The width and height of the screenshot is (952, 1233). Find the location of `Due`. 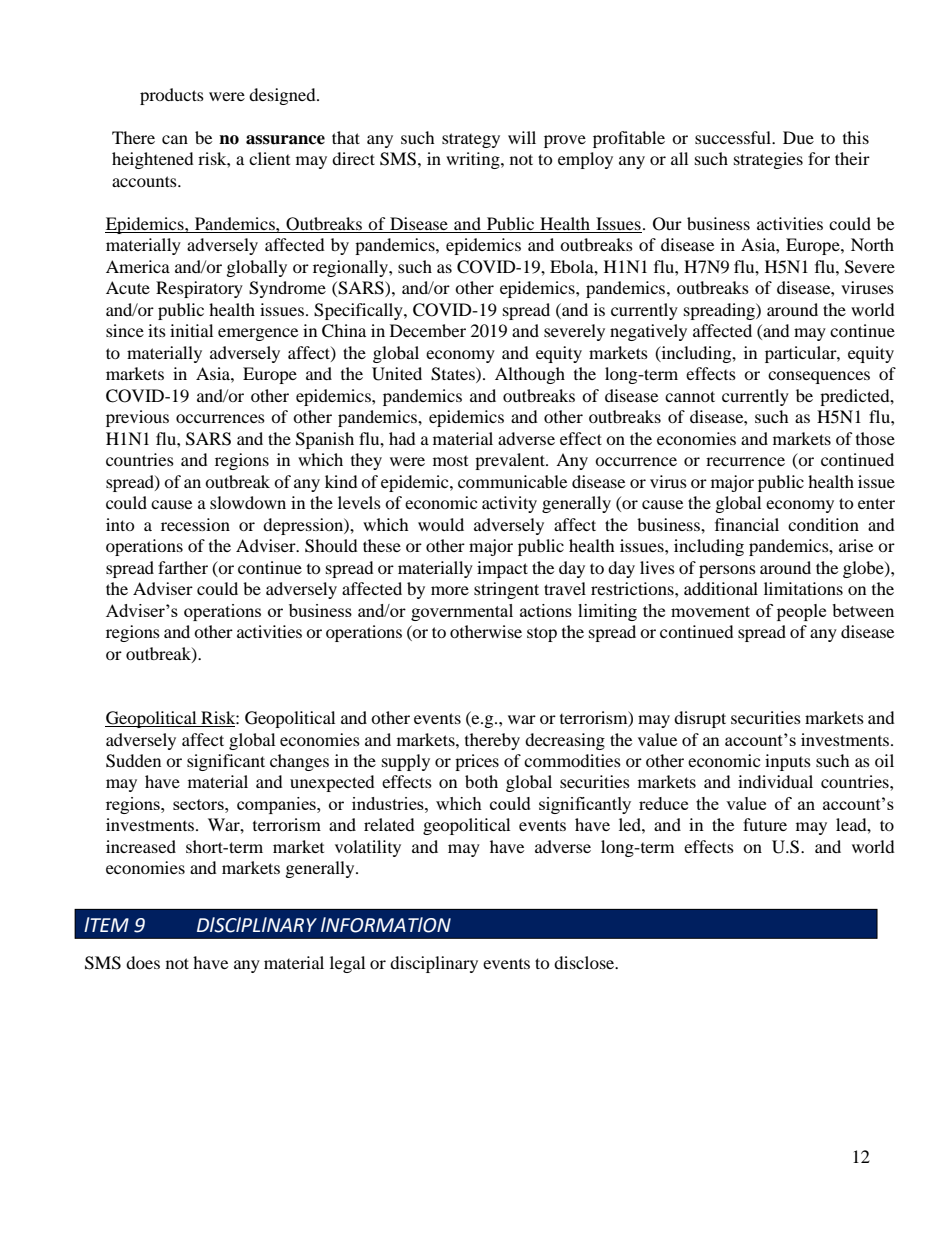

Due is located at coordinates (798, 137).
